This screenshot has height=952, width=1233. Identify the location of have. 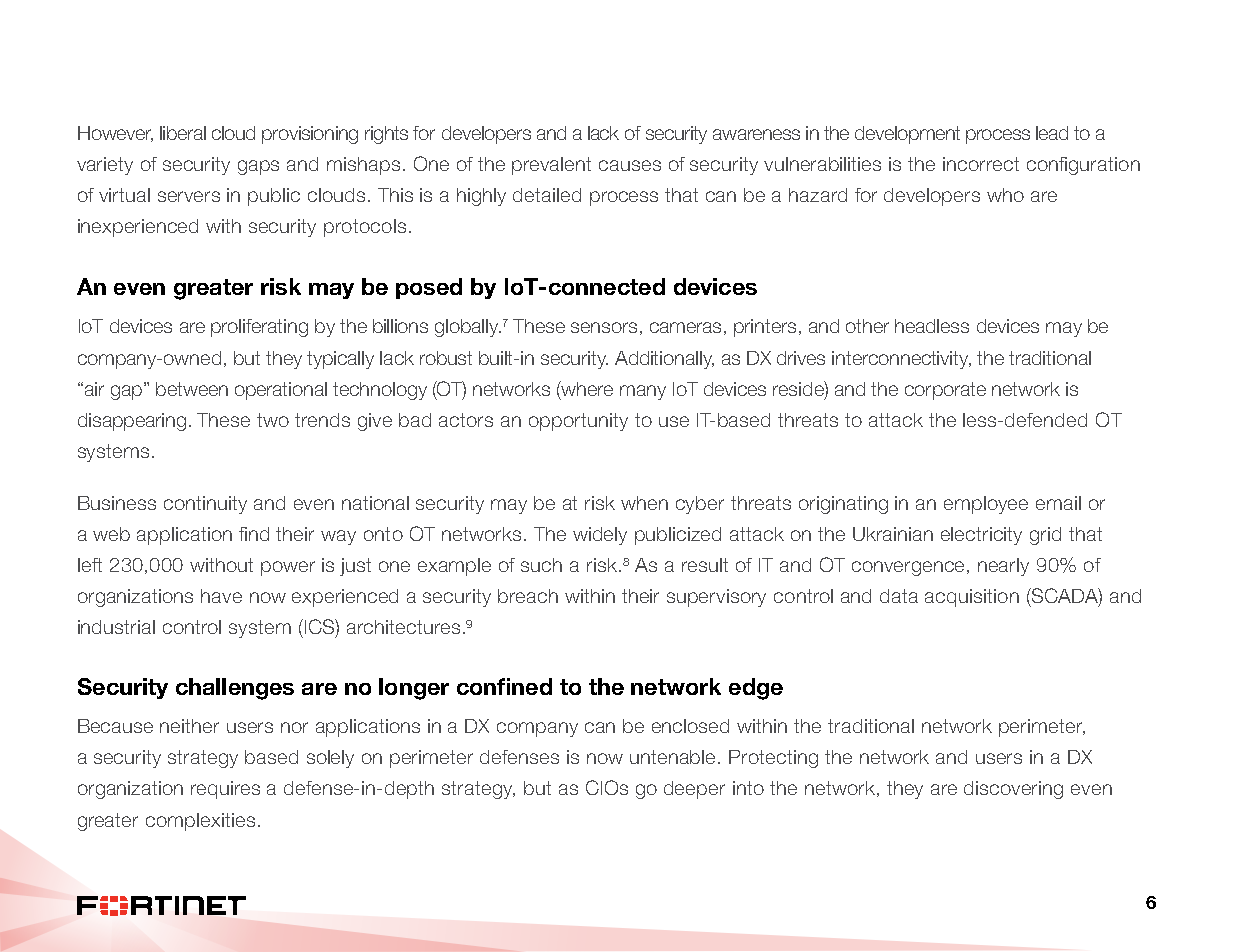
(221, 596).
